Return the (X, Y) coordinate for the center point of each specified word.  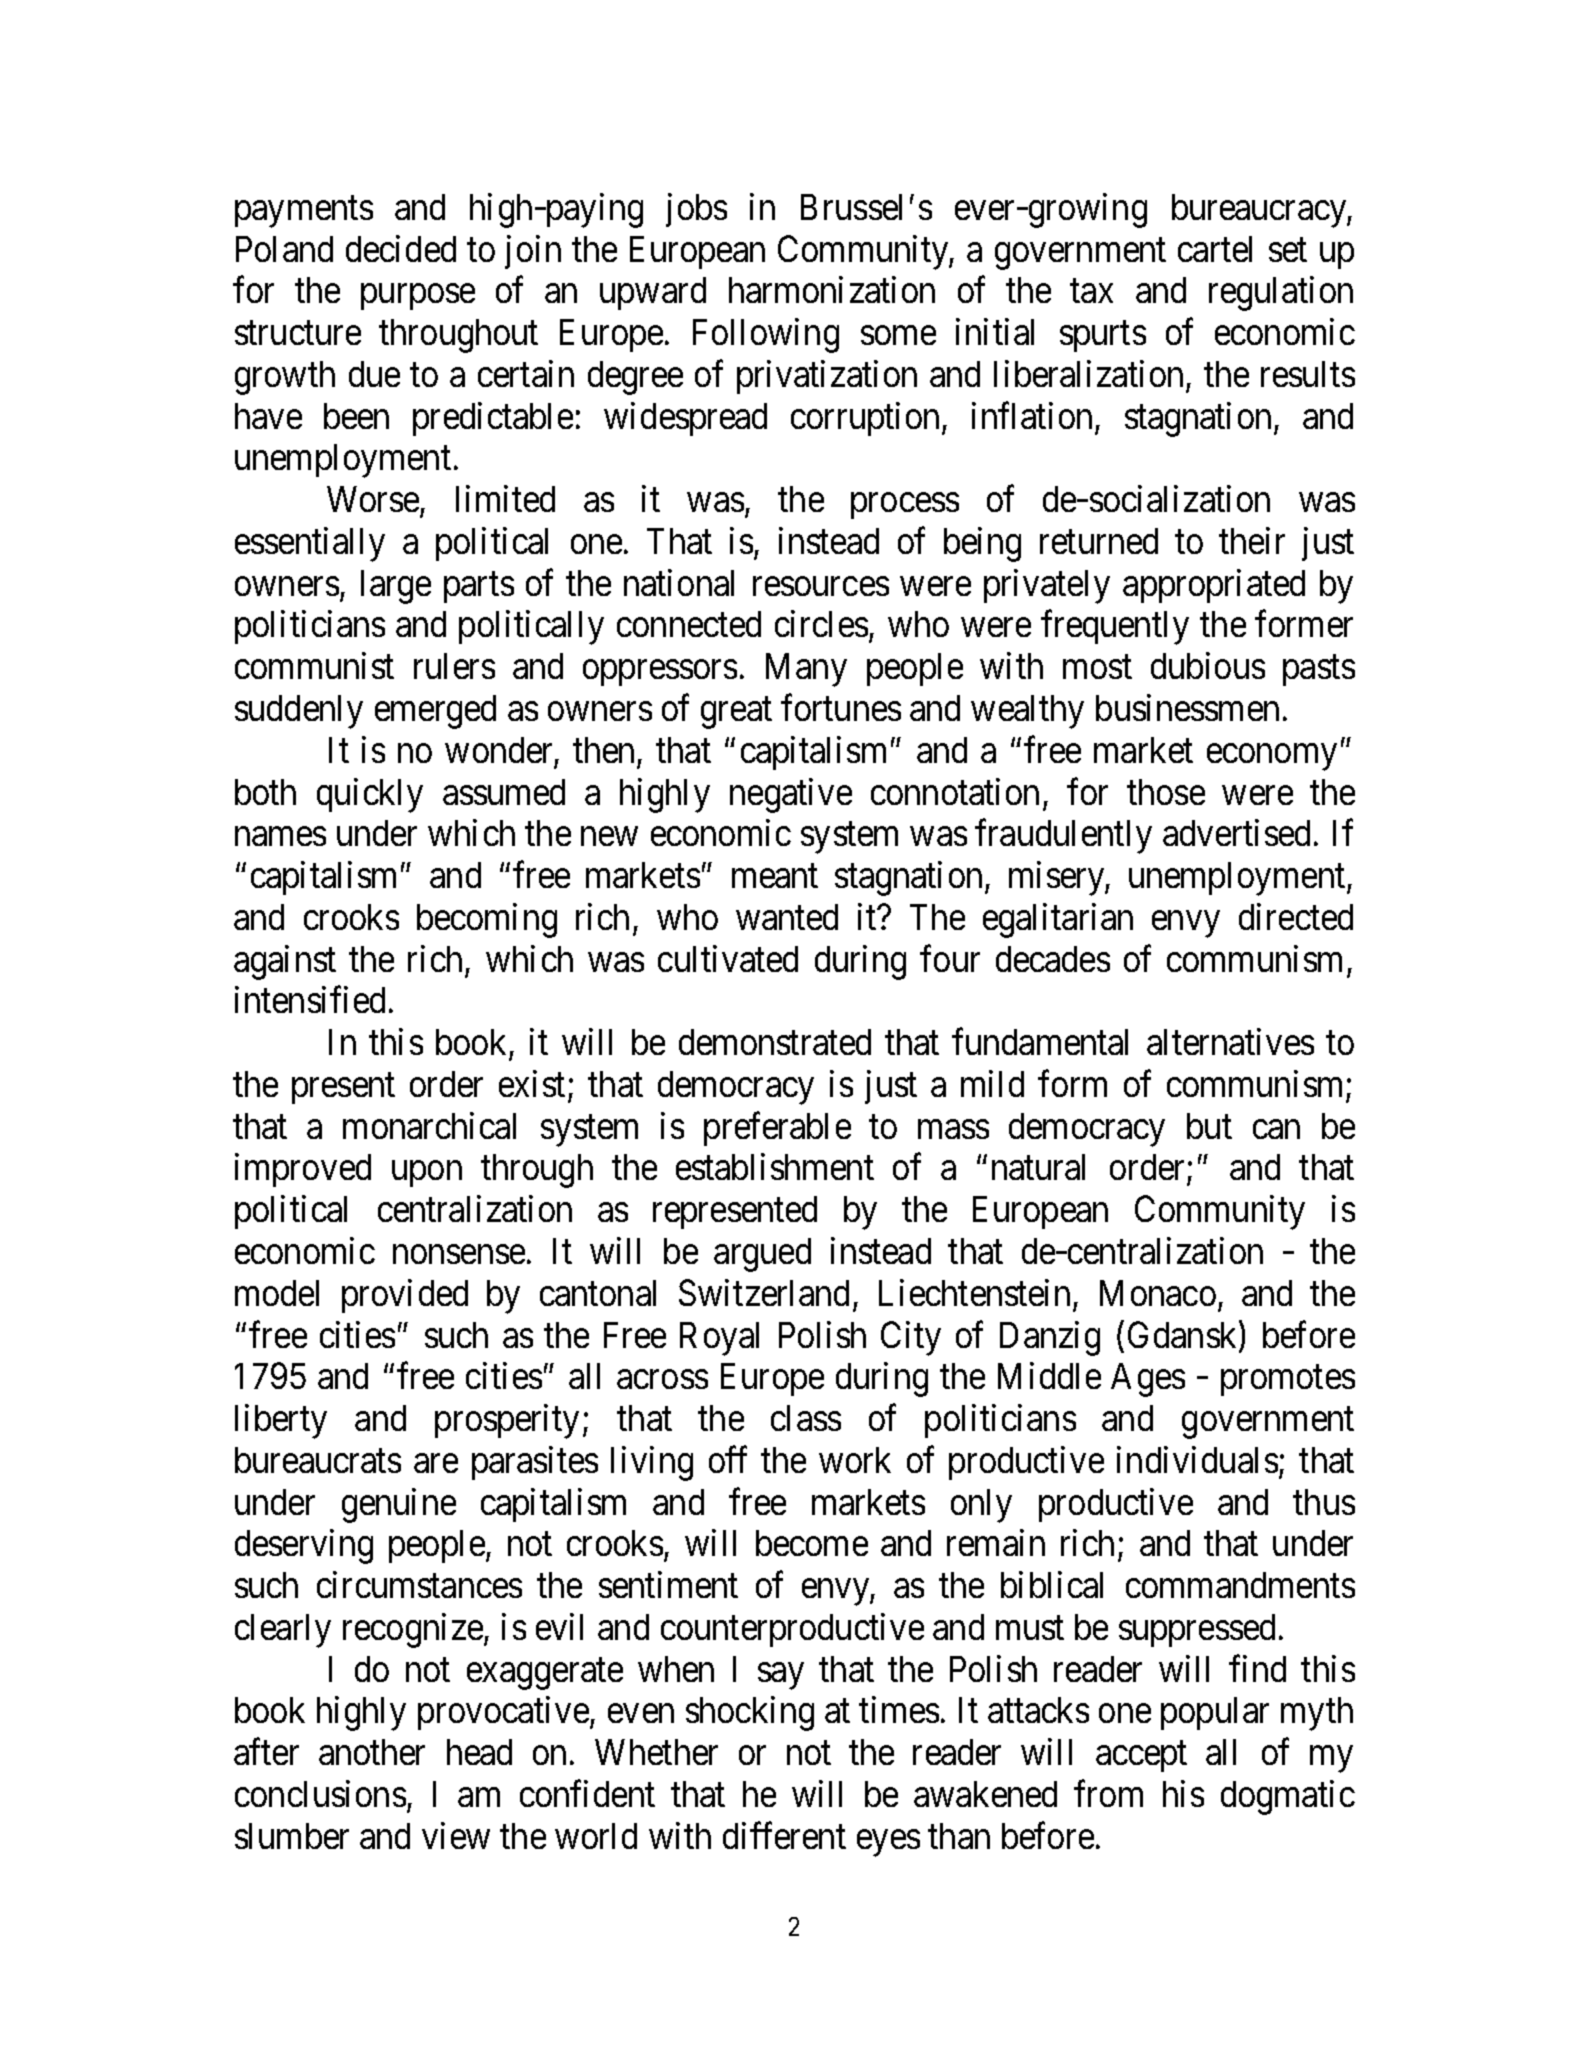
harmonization (832, 290)
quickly (370, 795)
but (1209, 1126)
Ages (1148, 1380)
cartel (1215, 249)
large (396, 587)
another (372, 1752)
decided (401, 248)
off (728, 1459)
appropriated (1214, 586)
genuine (399, 1505)
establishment (775, 1167)
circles (821, 624)
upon (427, 1174)
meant (775, 876)
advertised (1236, 833)
